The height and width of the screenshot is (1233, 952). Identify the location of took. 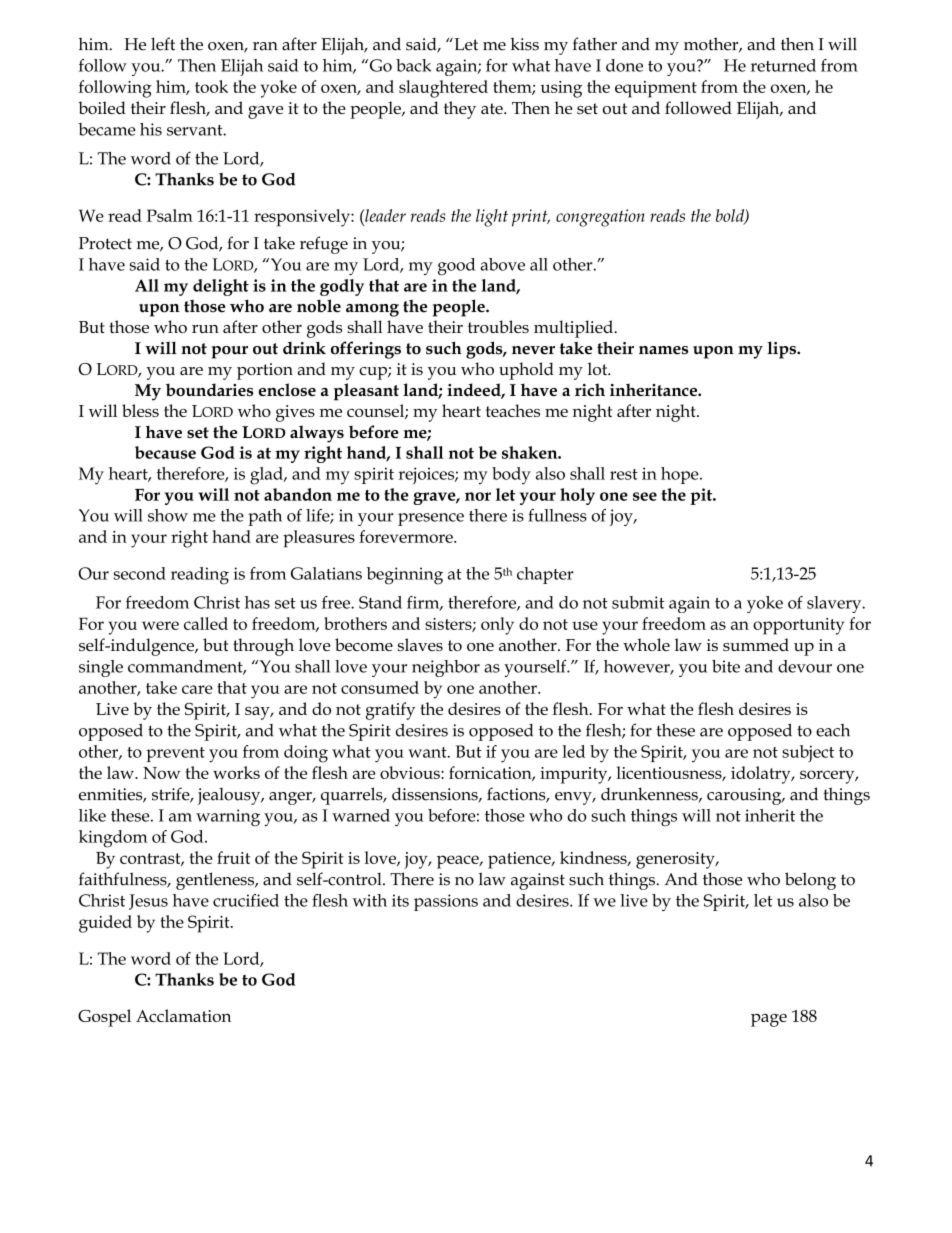
(211, 86).
